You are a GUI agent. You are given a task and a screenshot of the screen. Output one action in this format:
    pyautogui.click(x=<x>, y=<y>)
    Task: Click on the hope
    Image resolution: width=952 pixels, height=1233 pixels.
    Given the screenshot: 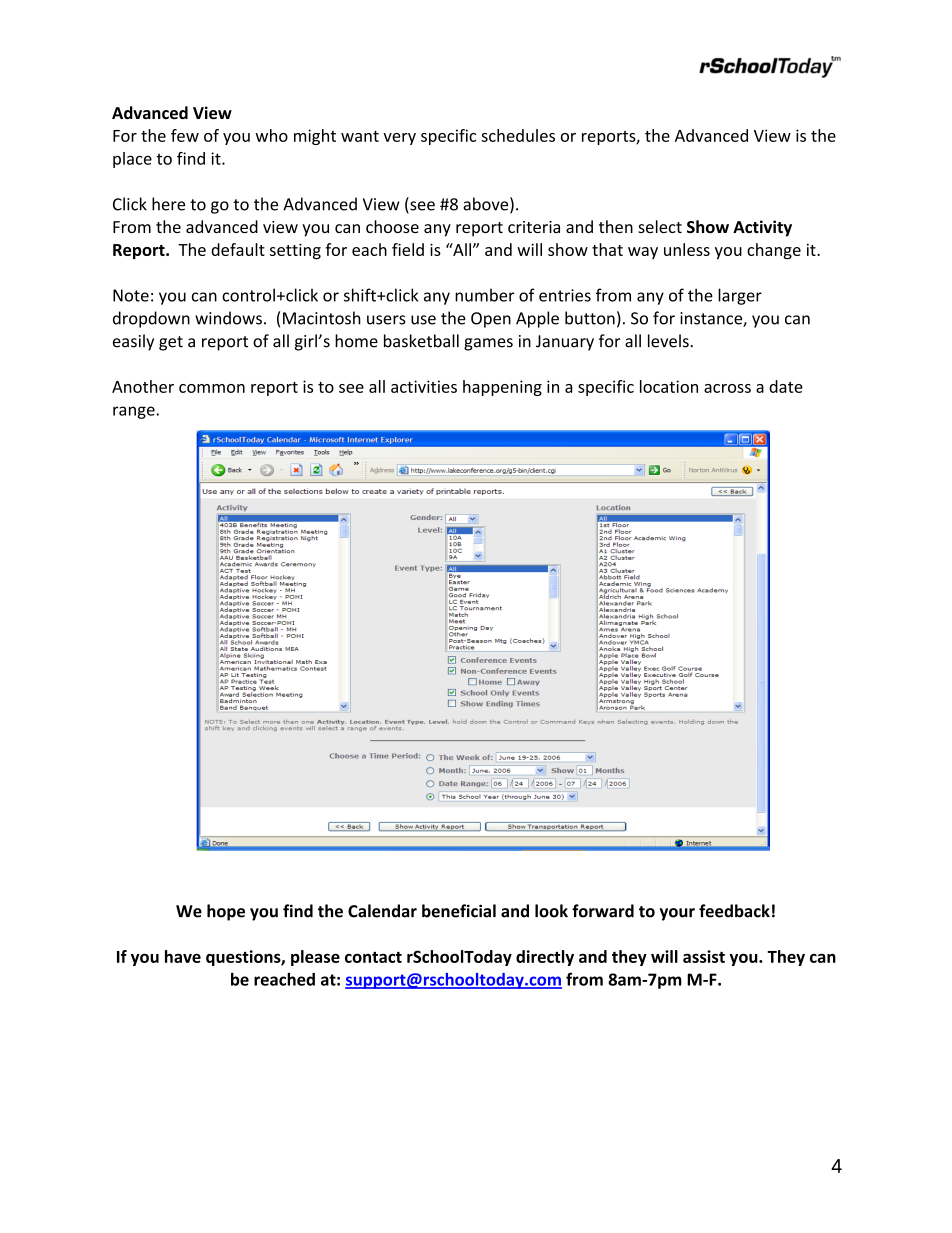 What is the action you would take?
    pyautogui.click(x=226, y=912)
